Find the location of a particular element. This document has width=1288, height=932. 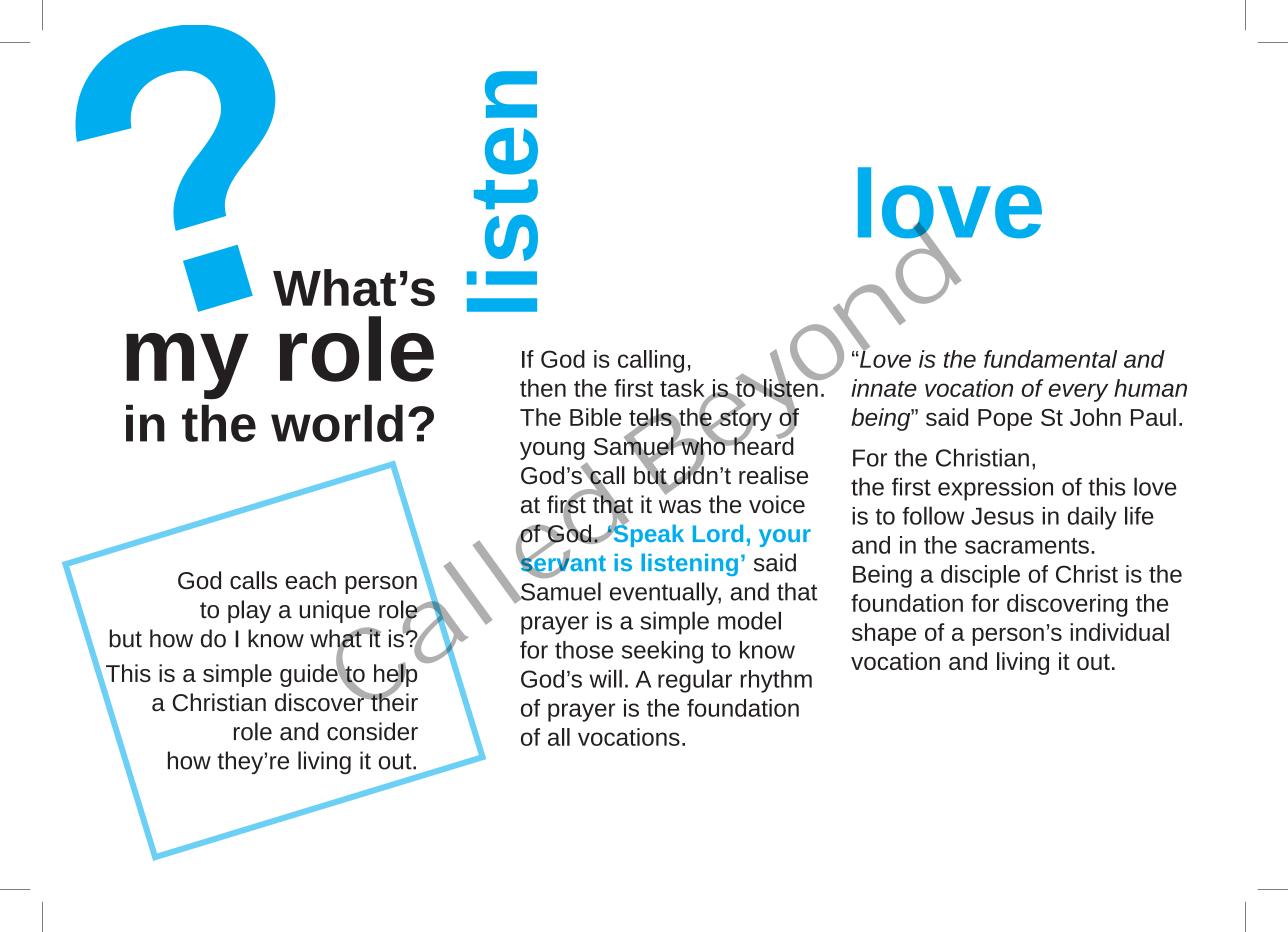

consider is located at coordinates (372, 731).
